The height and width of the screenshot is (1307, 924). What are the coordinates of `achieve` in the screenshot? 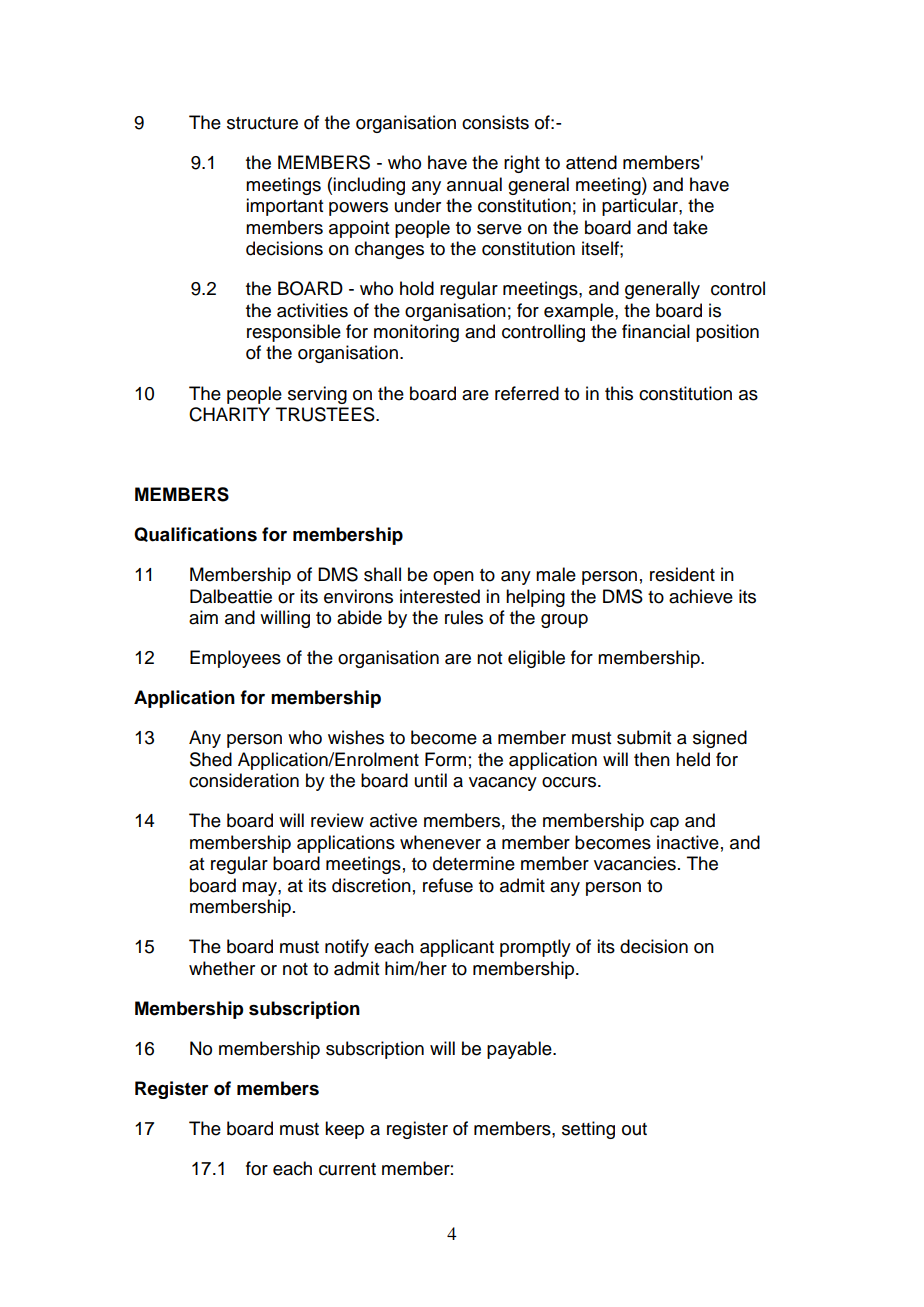 It's located at (701, 596).
